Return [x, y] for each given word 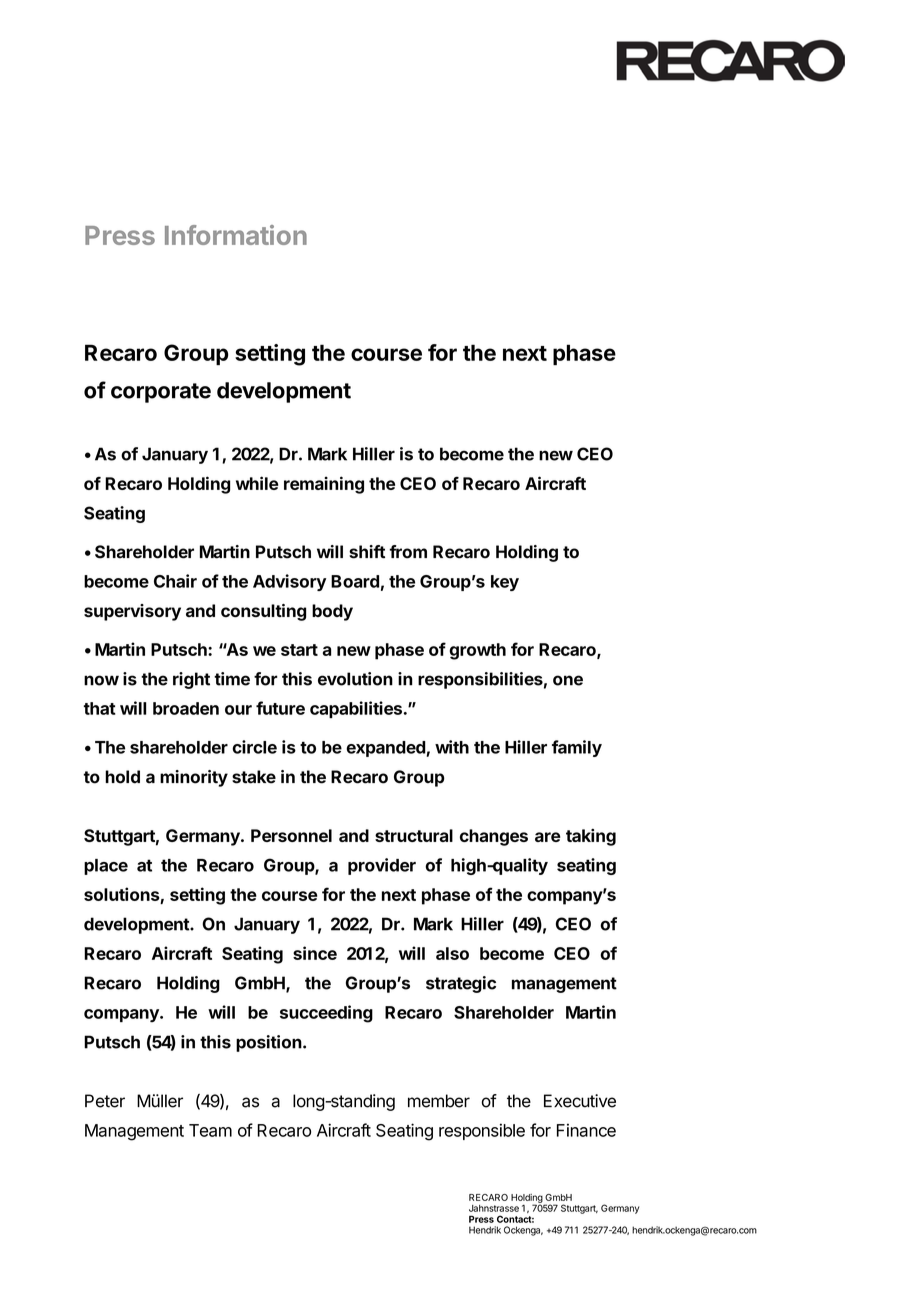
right [191, 680]
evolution [355, 679]
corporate [161, 393]
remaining [324, 485]
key [505, 583]
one [568, 680]
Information [236, 235]
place [106, 867]
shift [367, 552]
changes [494, 837]
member [439, 1101]
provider [382, 866]
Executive [580, 1101]
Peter [105, 1101]
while [257, 483]
